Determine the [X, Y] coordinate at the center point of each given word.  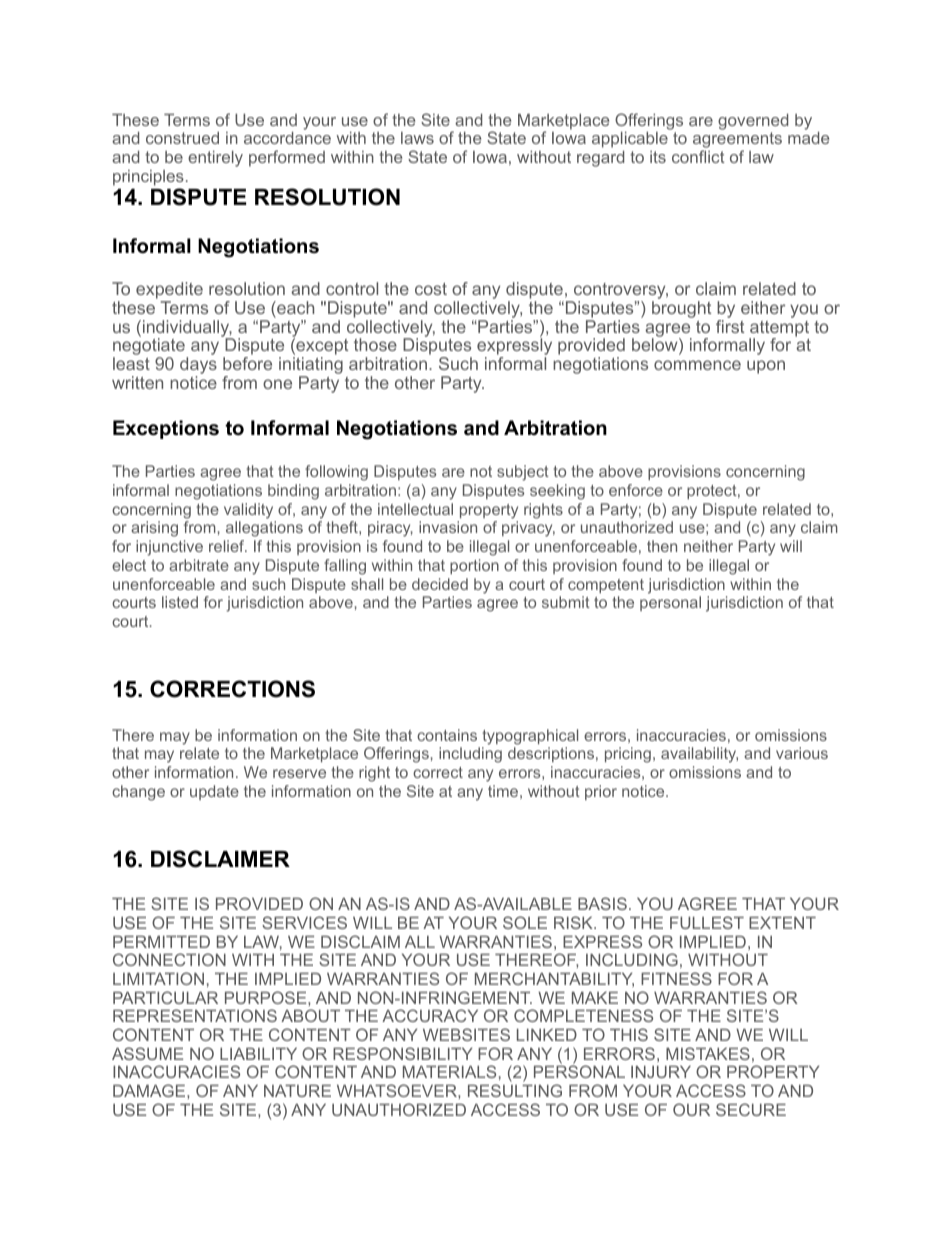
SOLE [525, 922]
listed [180, 602]
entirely [215, 159]
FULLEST [707, 922]
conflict [698, 156]
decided [440, 584]
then [662, 546]
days [198, 367]
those [375, 344]
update [214, 792]
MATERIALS [449, 1071]
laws [417, 138]
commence [697, 365]
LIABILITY [258, 1054]
